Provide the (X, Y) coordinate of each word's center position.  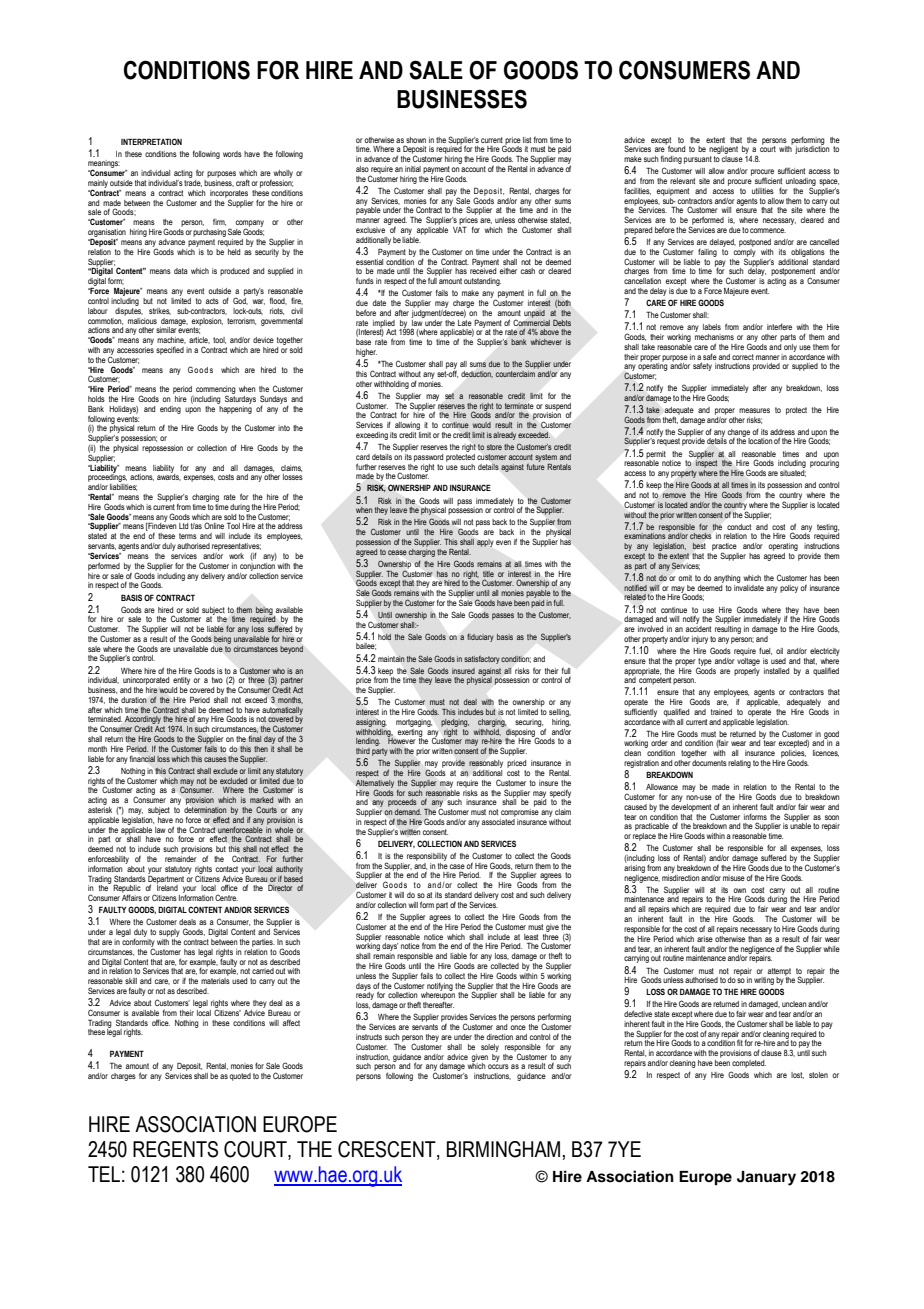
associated (498, 820)
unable (800, 825)
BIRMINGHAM (503, 1149)
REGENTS (175, 1149)
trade (193, 182)
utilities (763, 191)
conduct (739, 527)
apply (485, 543)
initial (413, 169)
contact (227, 869)
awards (169, 476)
